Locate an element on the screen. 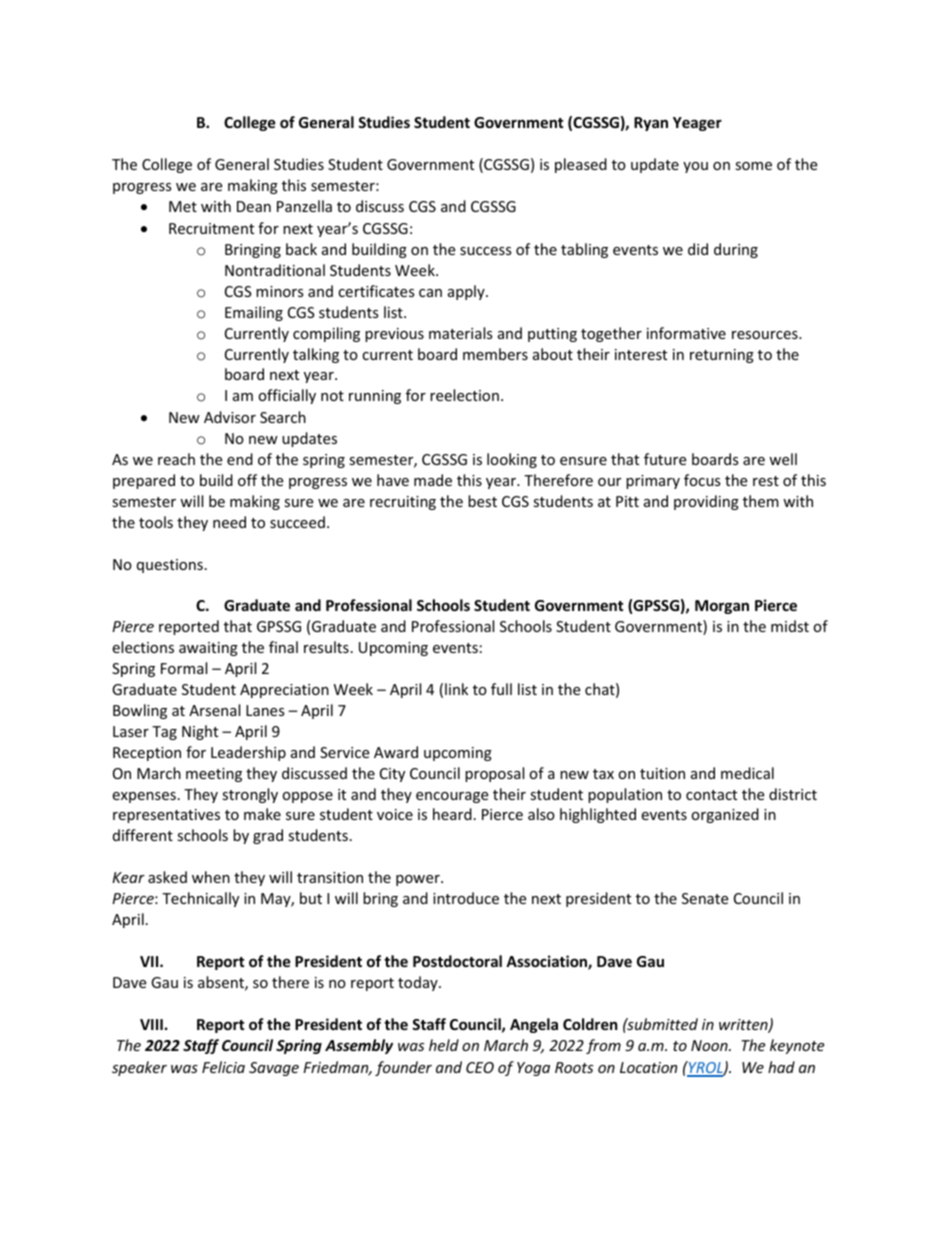 The height and width of the screenshot is (1233, 952). proposal is located at coordinates (494, 774).
